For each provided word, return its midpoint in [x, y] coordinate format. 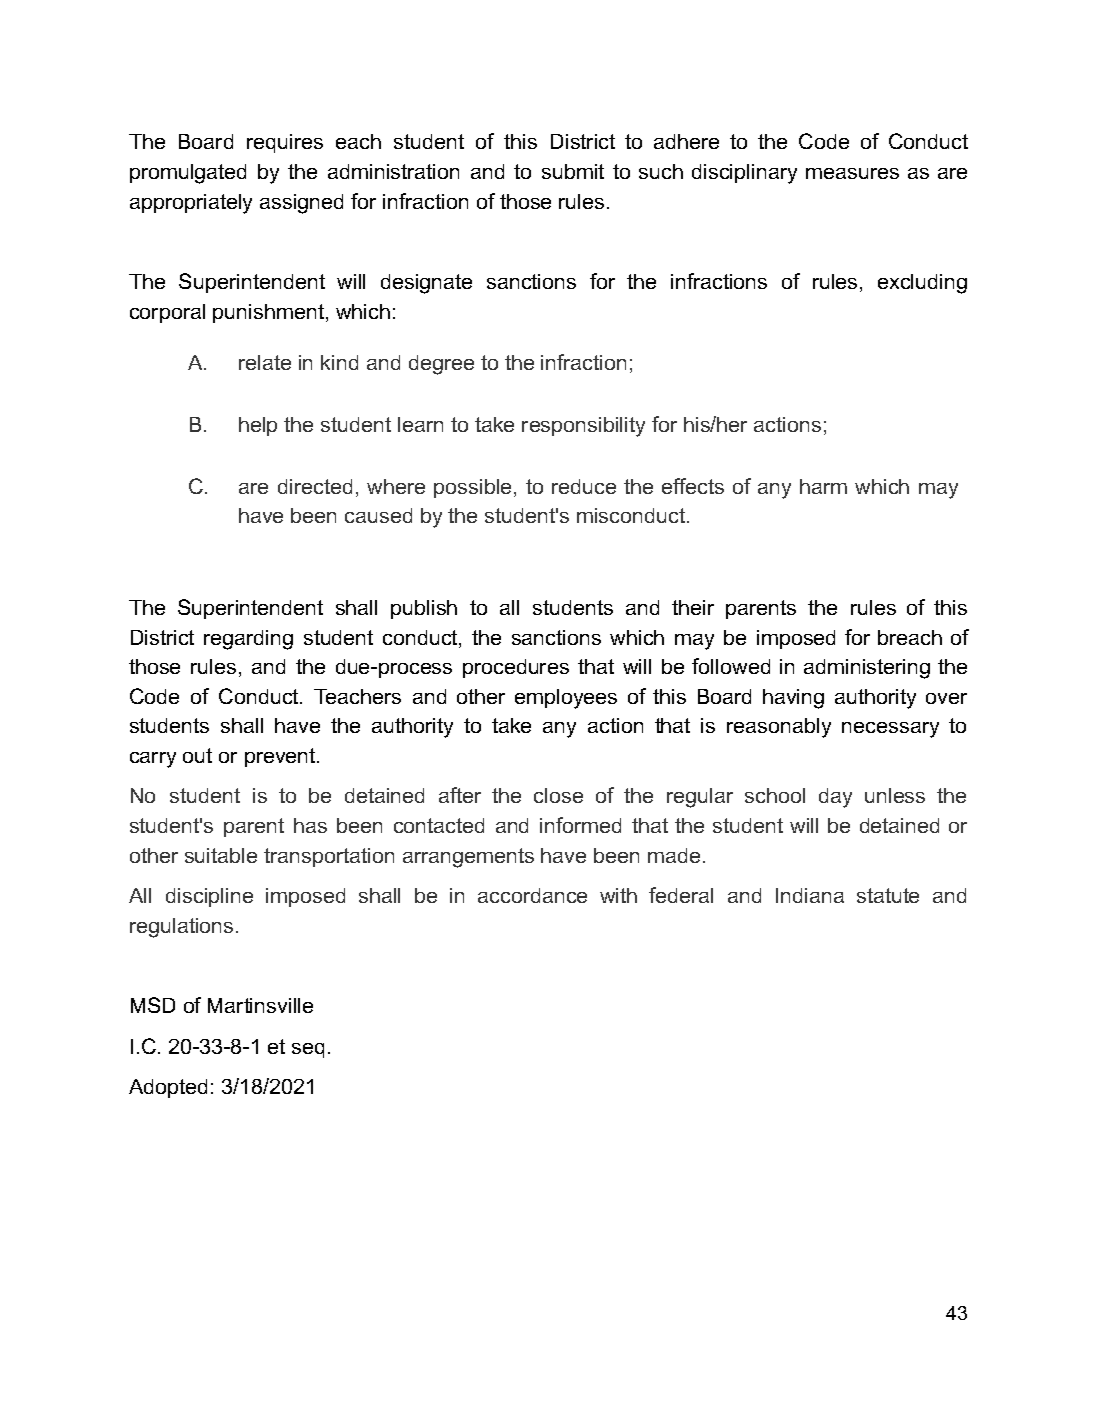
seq [308, 1050]
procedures [516, 668]
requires [285, 143]
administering [867, 669]
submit [573, 171]
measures [852, 173]
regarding [248, 640]
